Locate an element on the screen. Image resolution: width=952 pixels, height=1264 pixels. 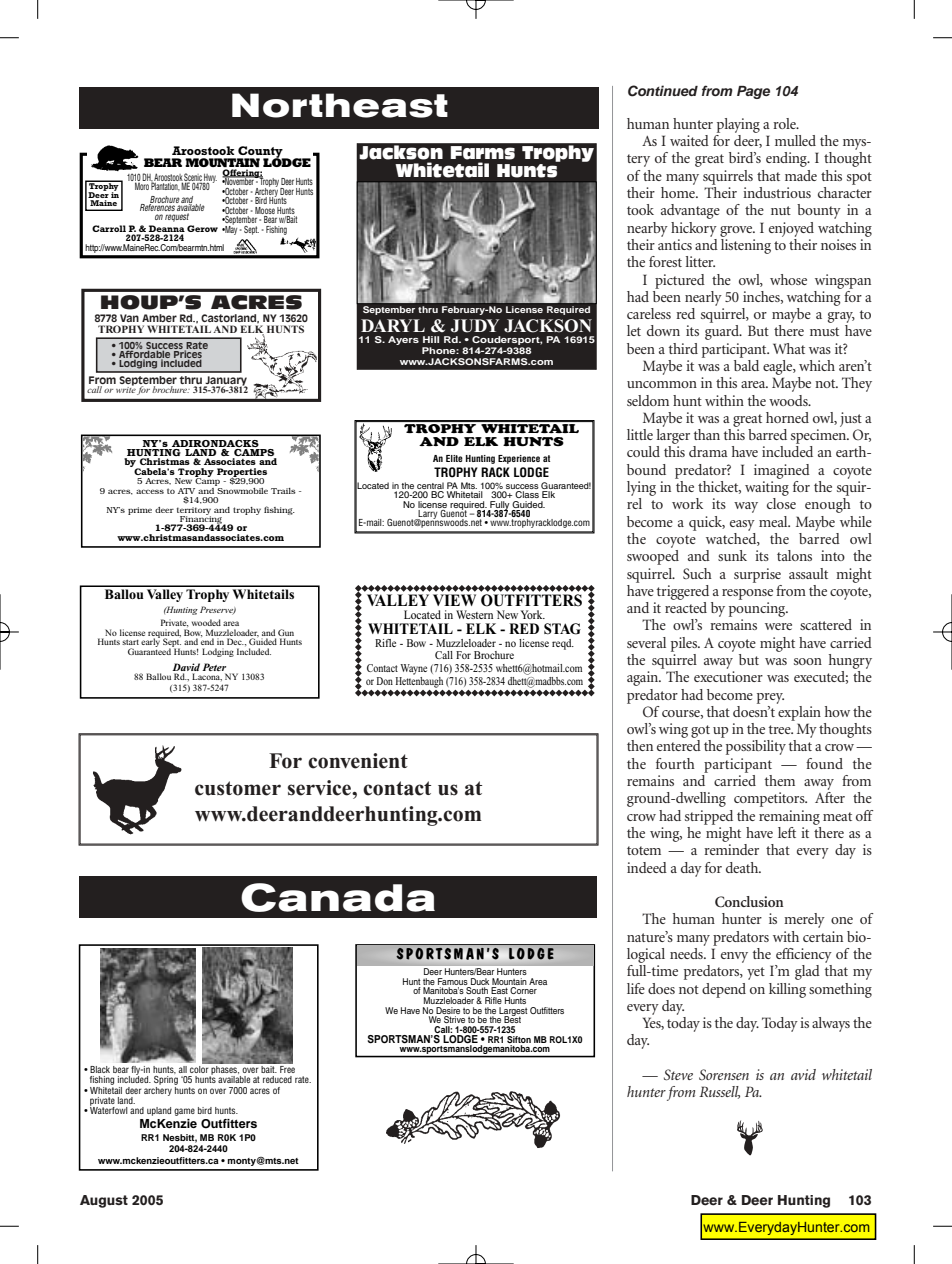
horned is located at coordinates (787, 417).
